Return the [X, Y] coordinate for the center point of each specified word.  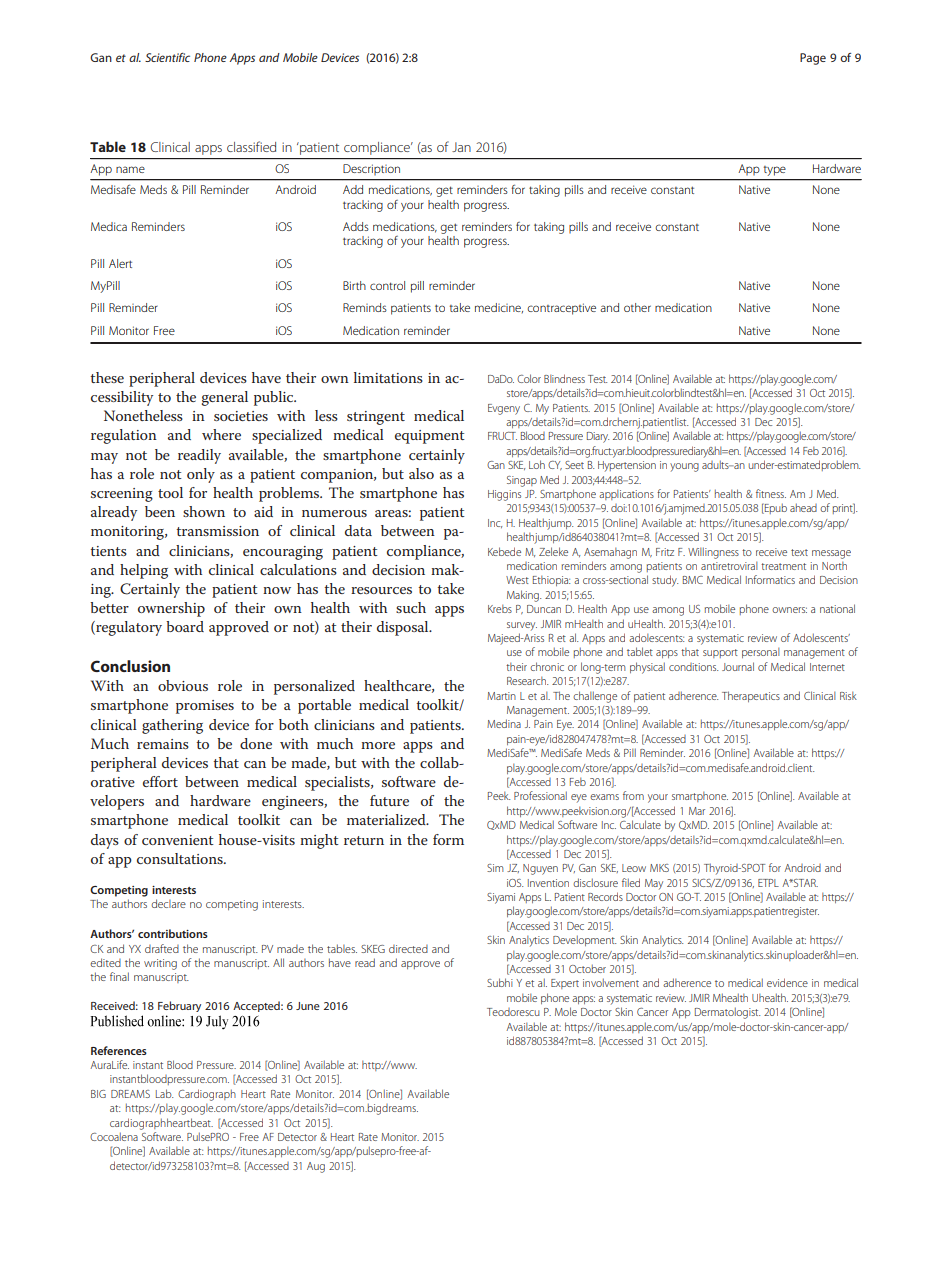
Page [813, 59]
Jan [461, 147]
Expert [565, 984]
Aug [316, 1167]
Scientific [167, 57]
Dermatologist [727, 1013]
